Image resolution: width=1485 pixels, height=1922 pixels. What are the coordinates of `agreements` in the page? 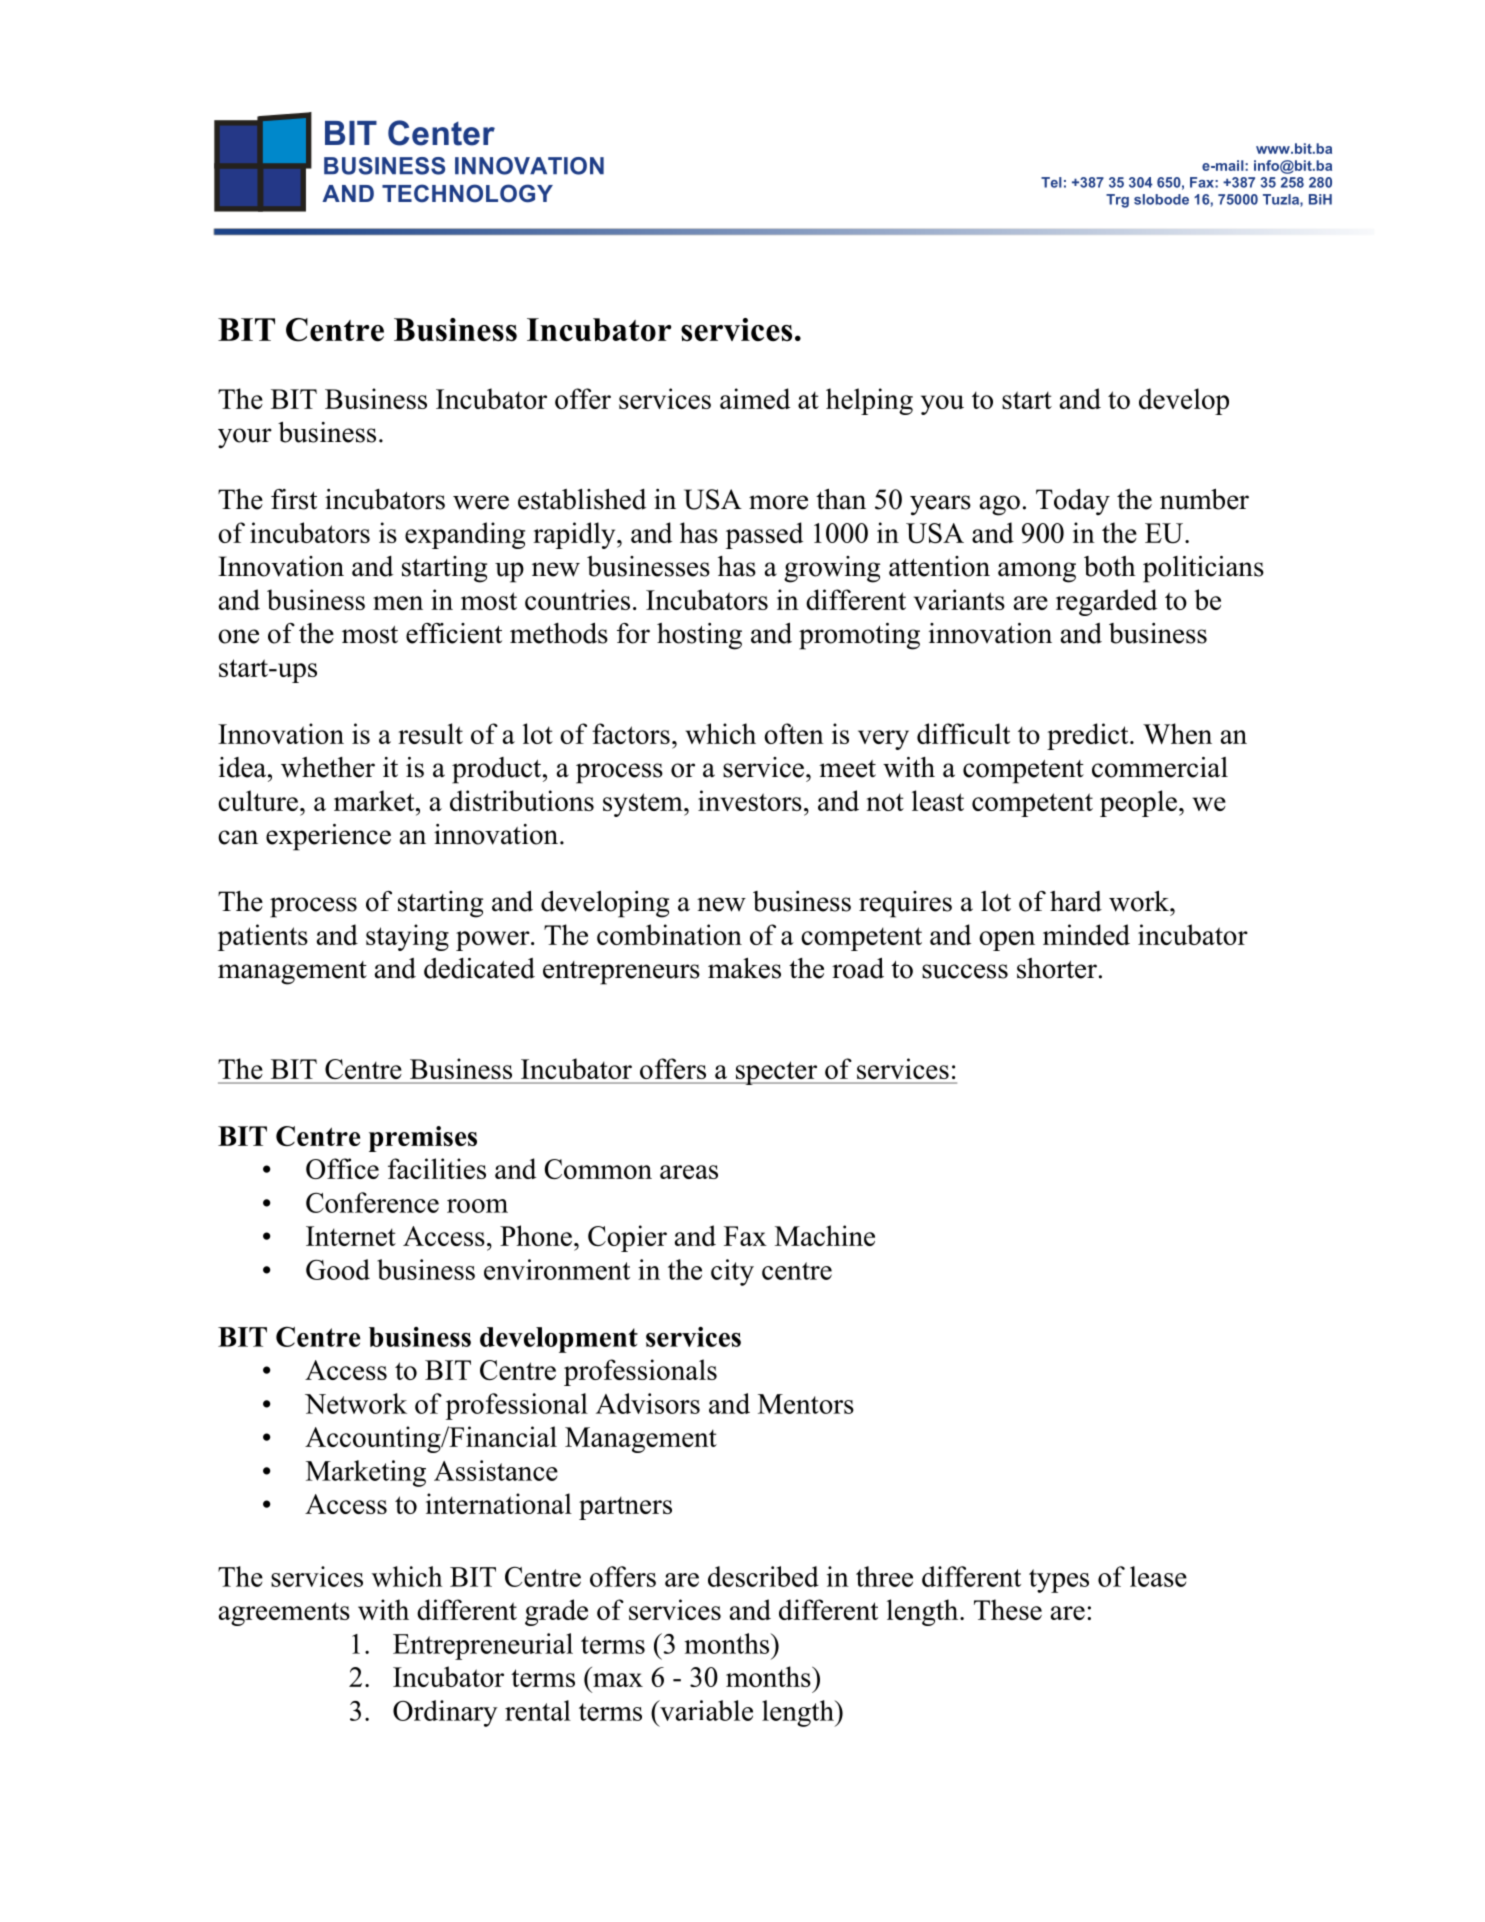 It's located at (284, 1614).
